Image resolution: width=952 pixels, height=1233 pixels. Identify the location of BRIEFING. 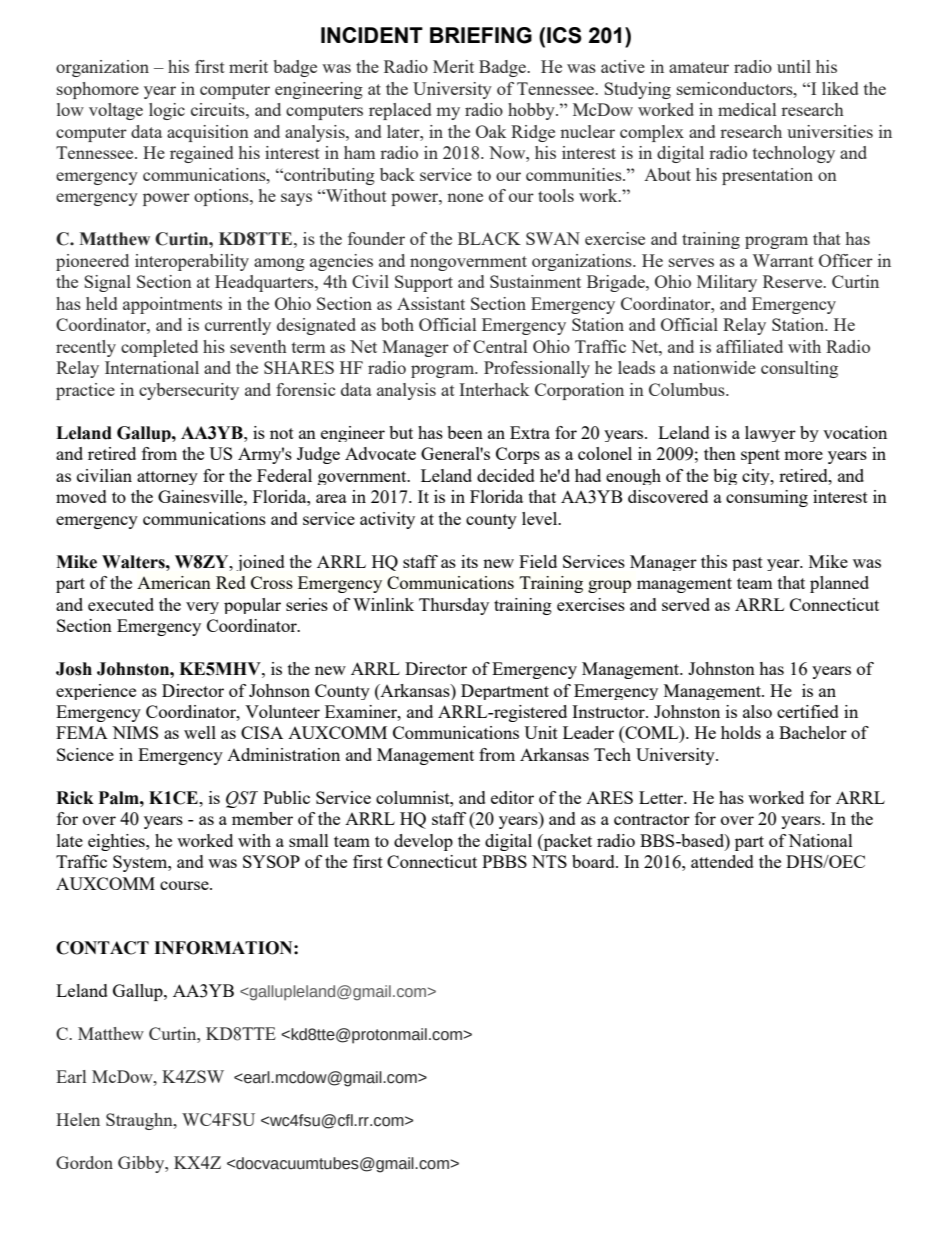
(481, 35).
